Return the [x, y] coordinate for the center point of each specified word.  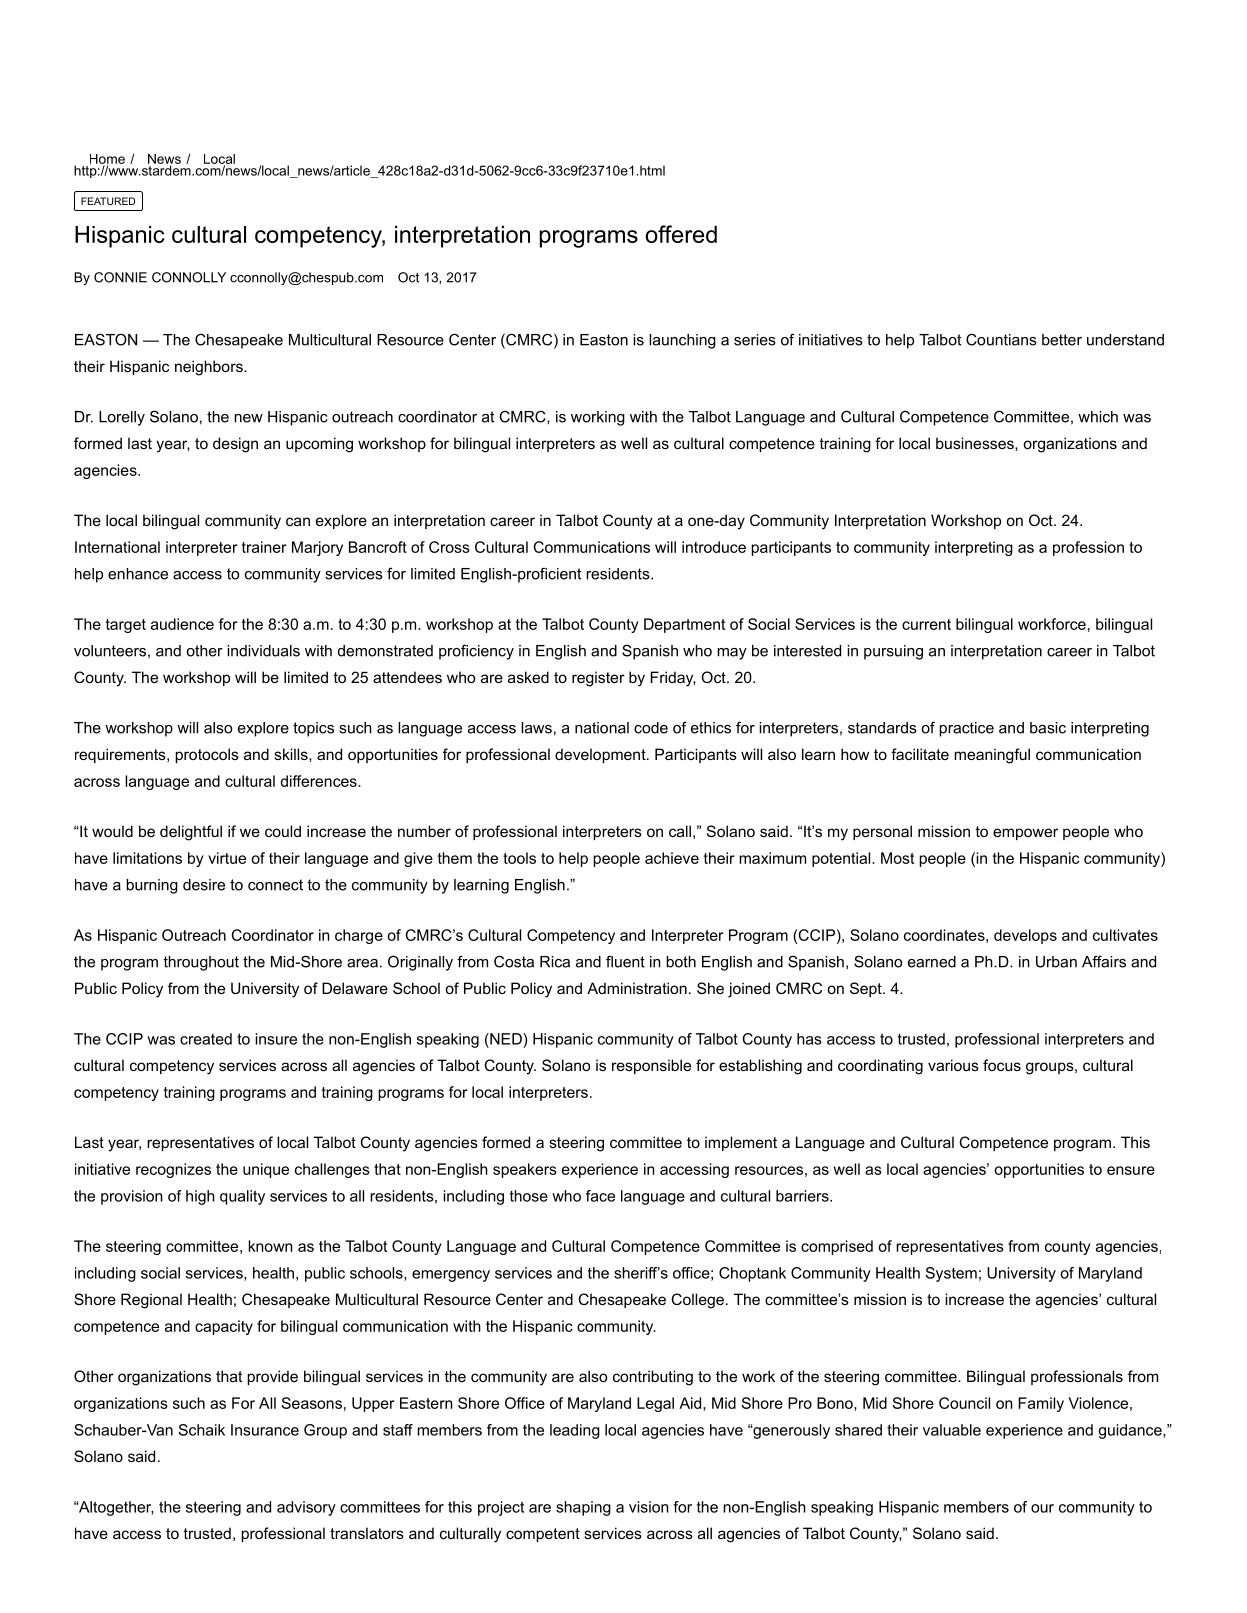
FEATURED [108, 201]
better [1062, 340]
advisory [306, 1508]
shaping [583, 1508]
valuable [952, 1430]
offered [681, 234]
